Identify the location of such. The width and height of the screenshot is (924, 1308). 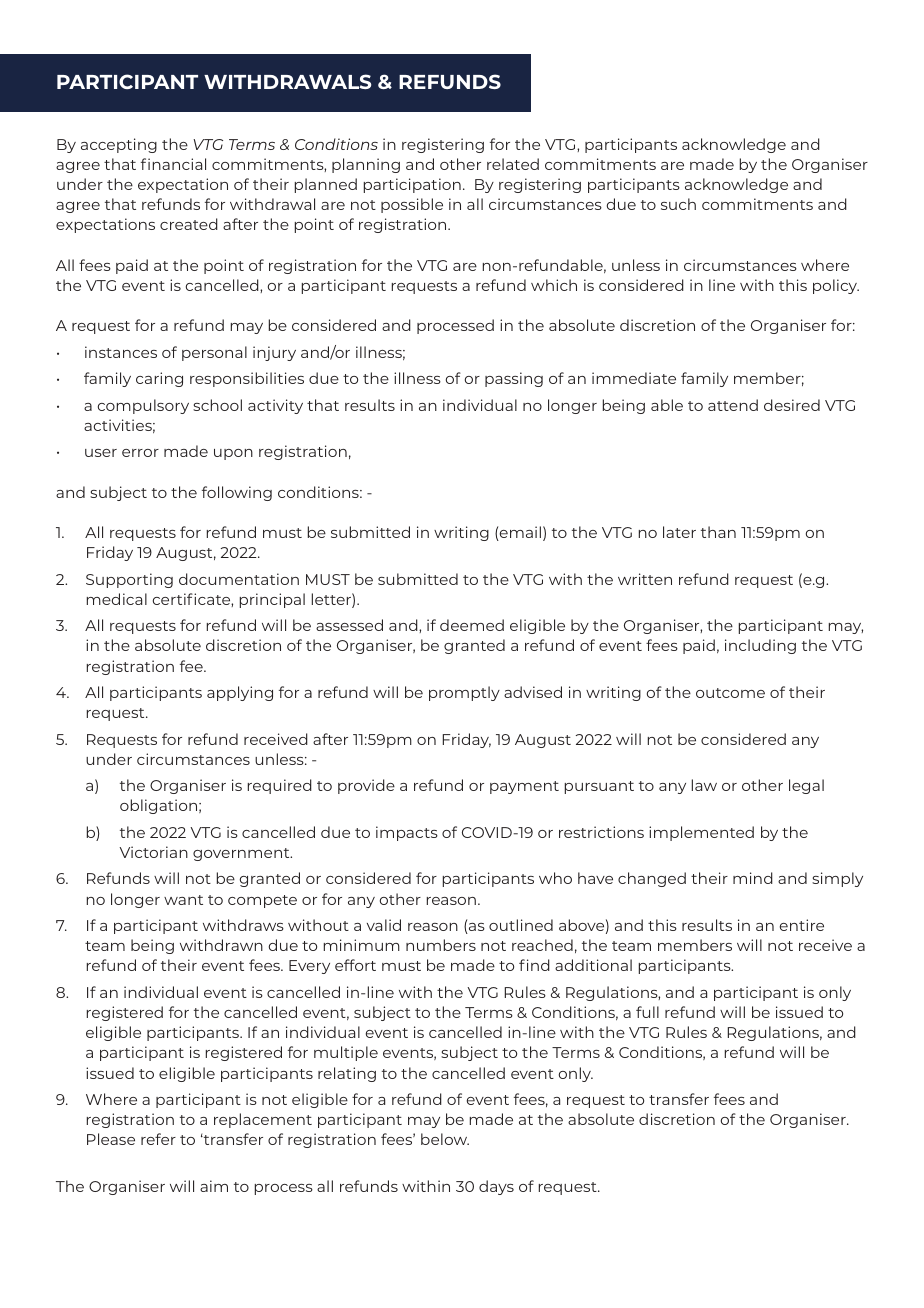
(678, 204).
